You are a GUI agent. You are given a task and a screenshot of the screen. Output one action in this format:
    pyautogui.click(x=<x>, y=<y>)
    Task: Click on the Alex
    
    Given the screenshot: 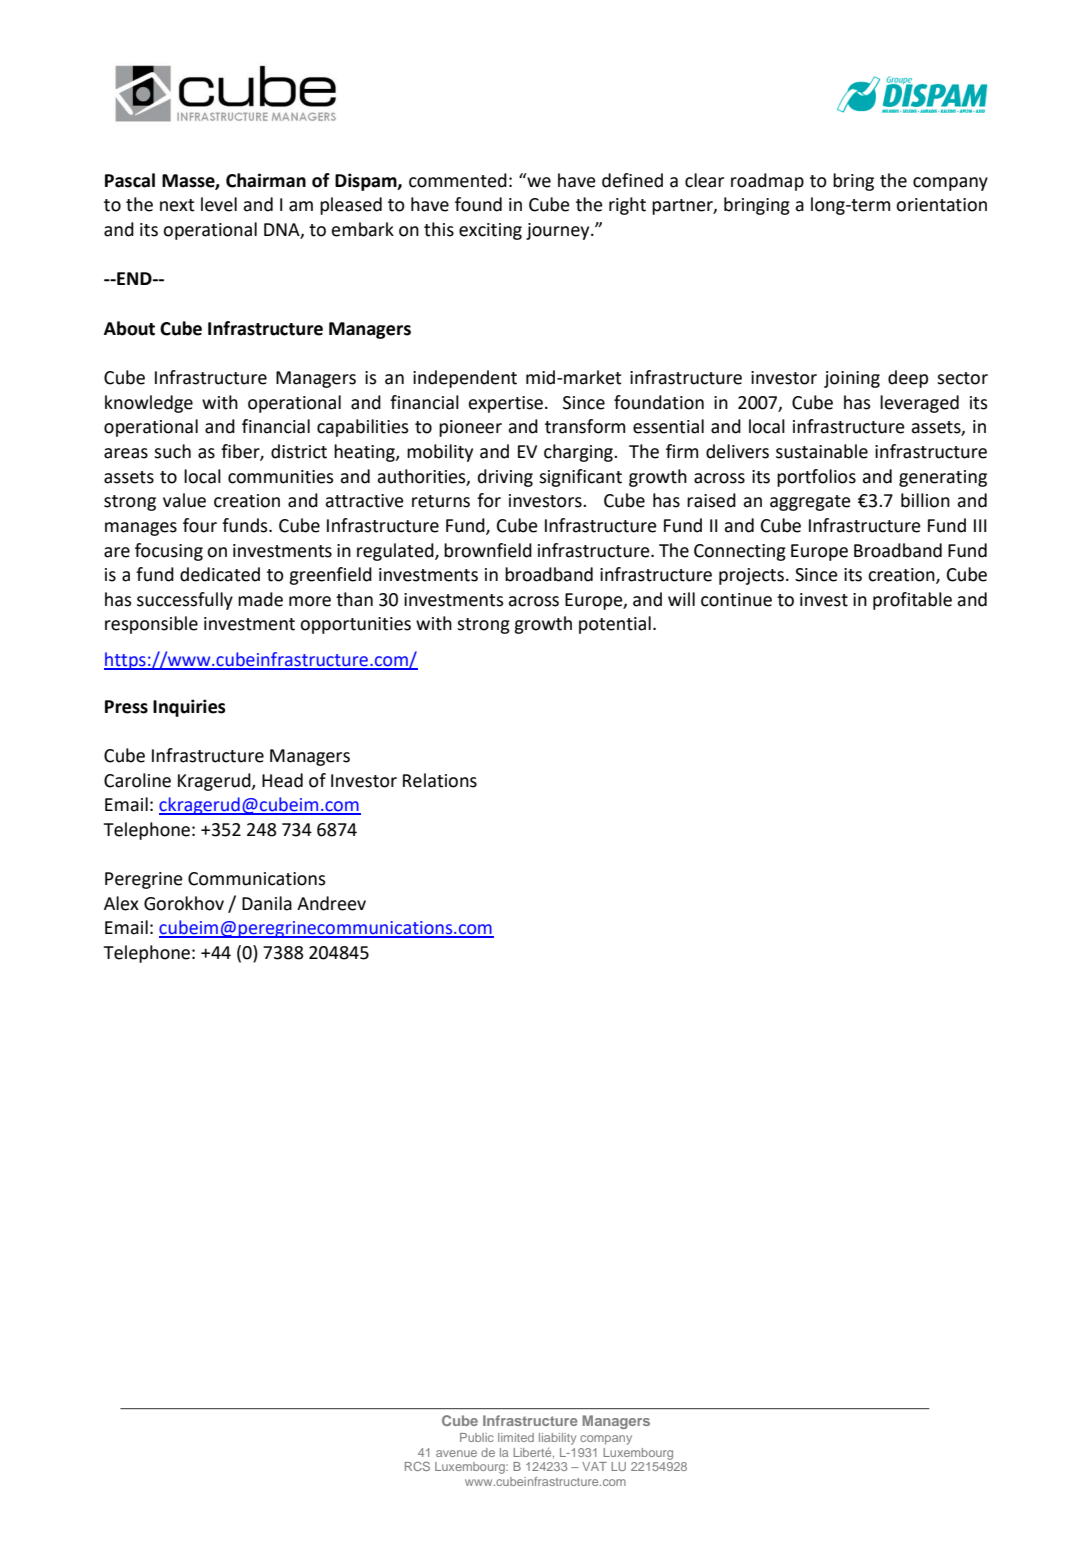 What is the action you would take?
    pyautogui.click(x=121, y=903)
